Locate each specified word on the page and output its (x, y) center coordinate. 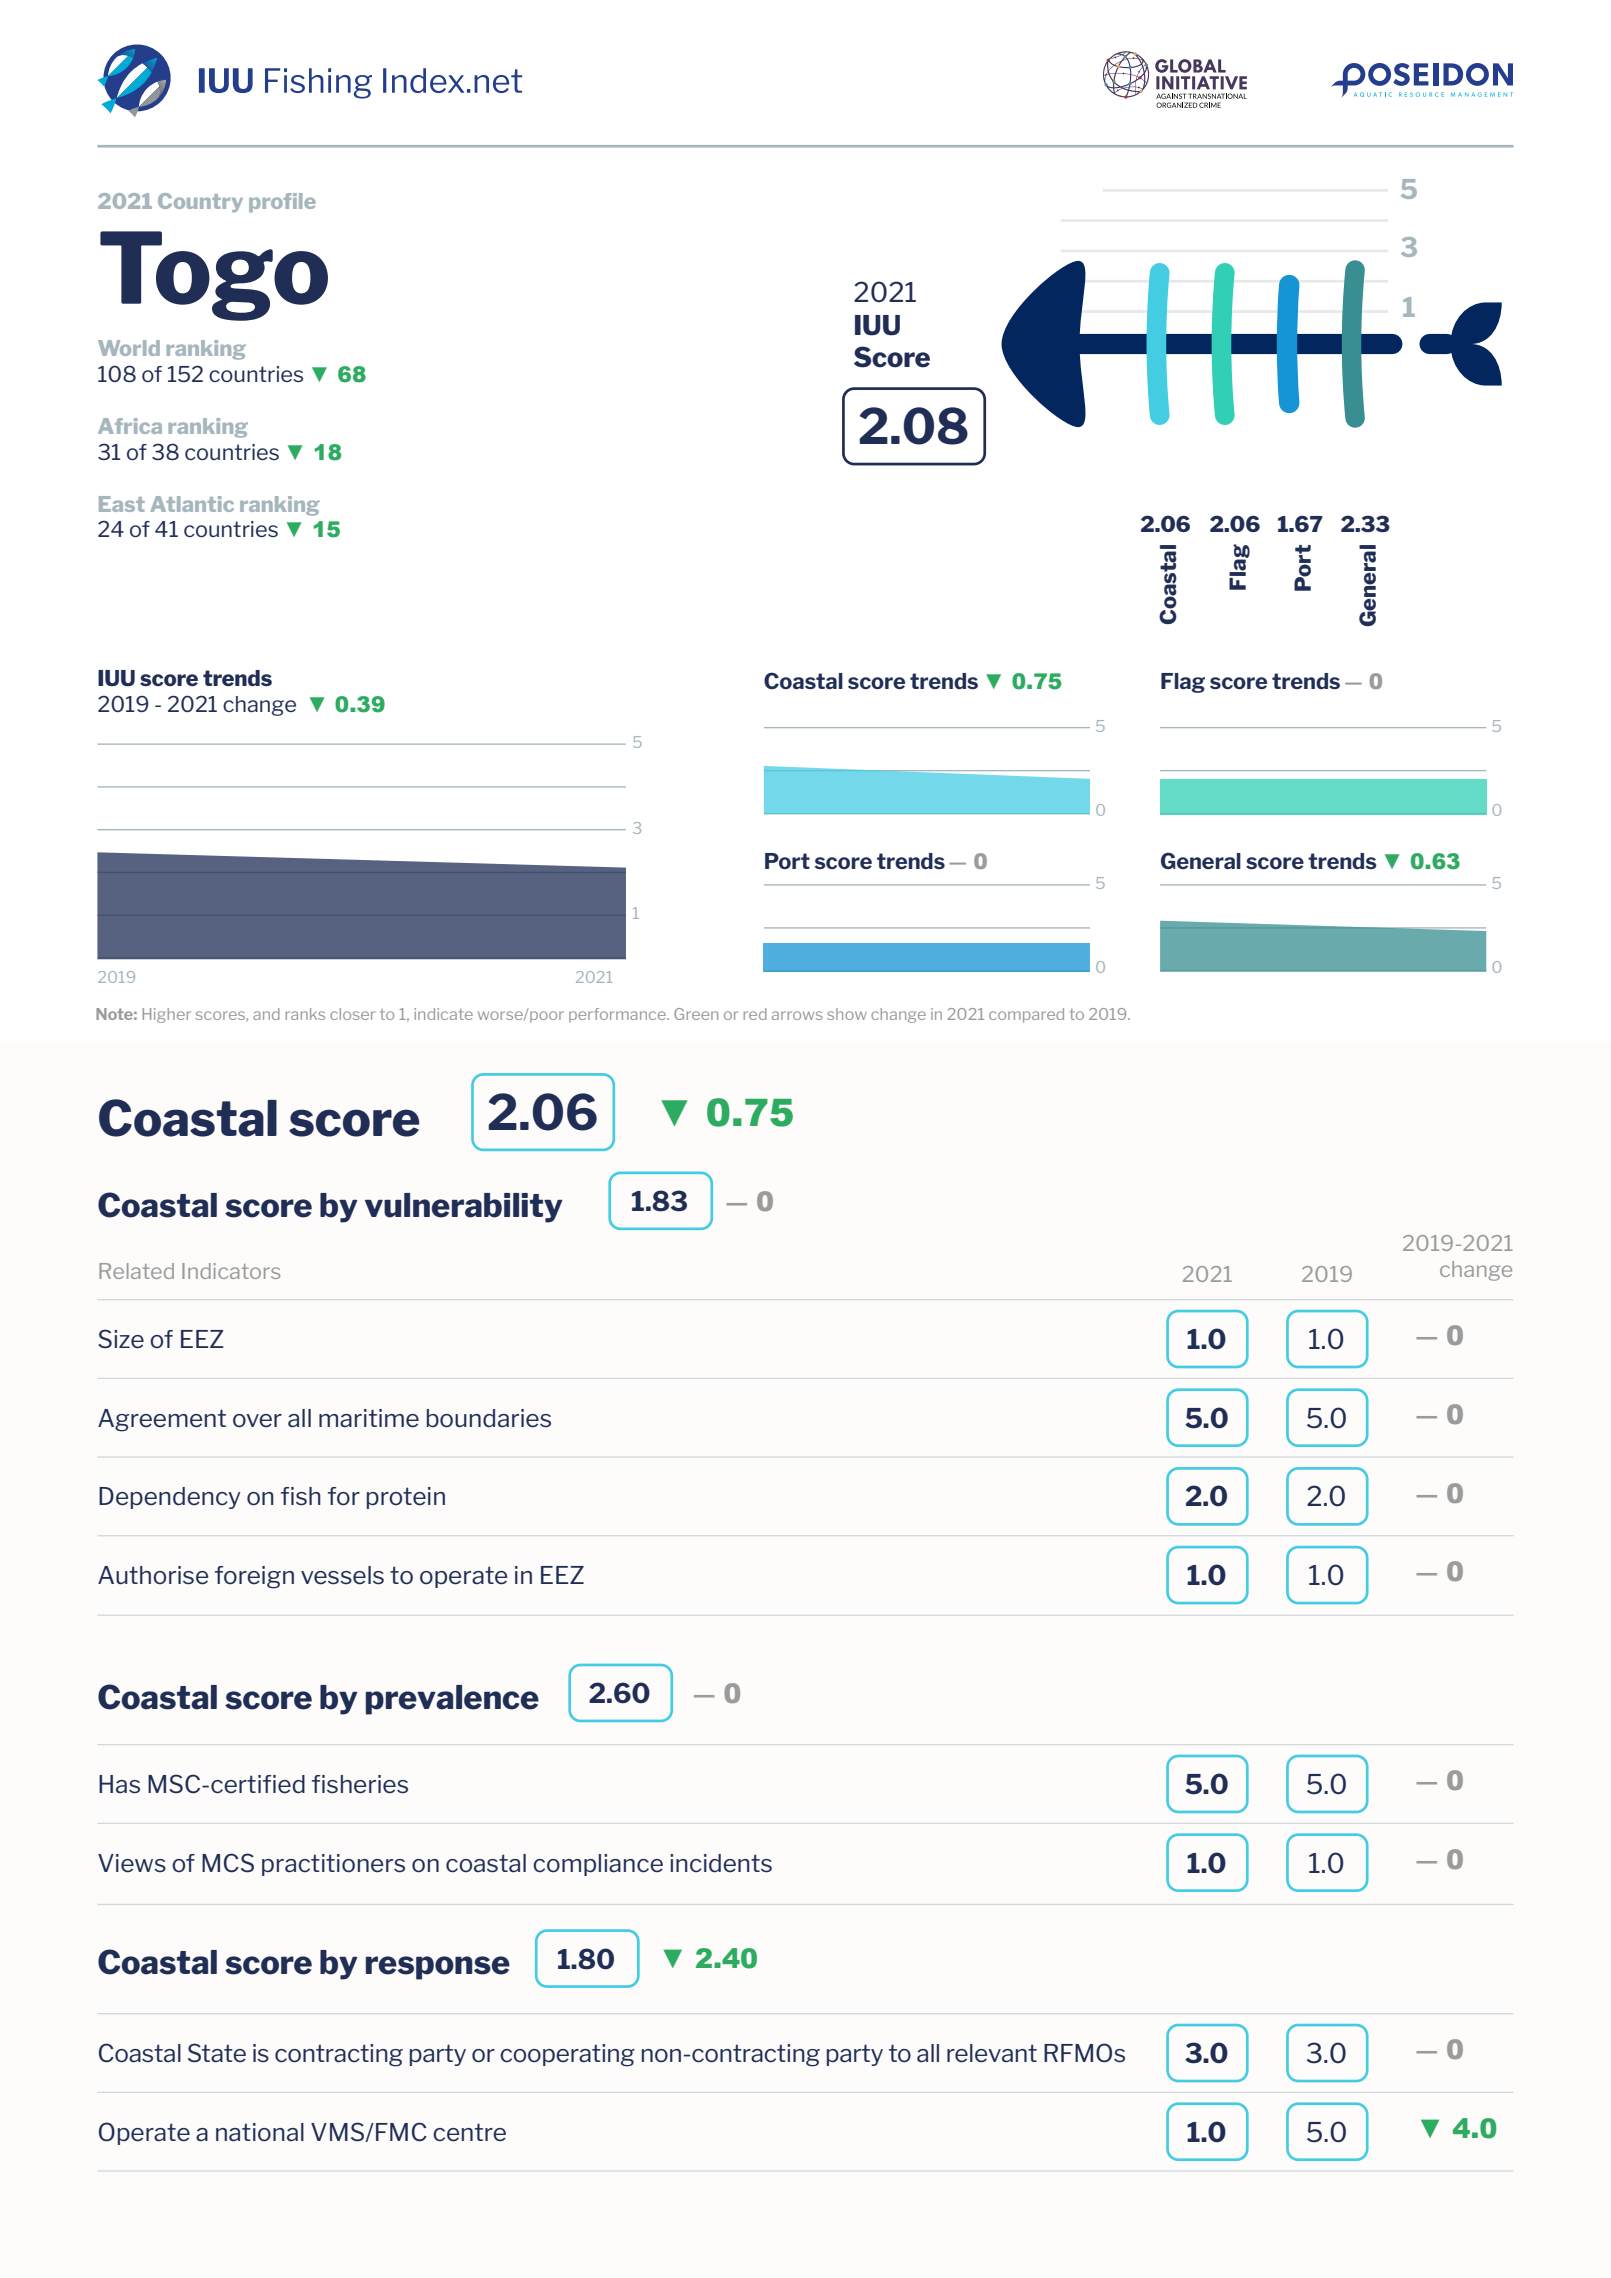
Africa (130, 426)
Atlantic (192, 504)
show (847, 1014)
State (217, 2053)
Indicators (231, 1271)
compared (1026, 1015)
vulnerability (464, 1208)
